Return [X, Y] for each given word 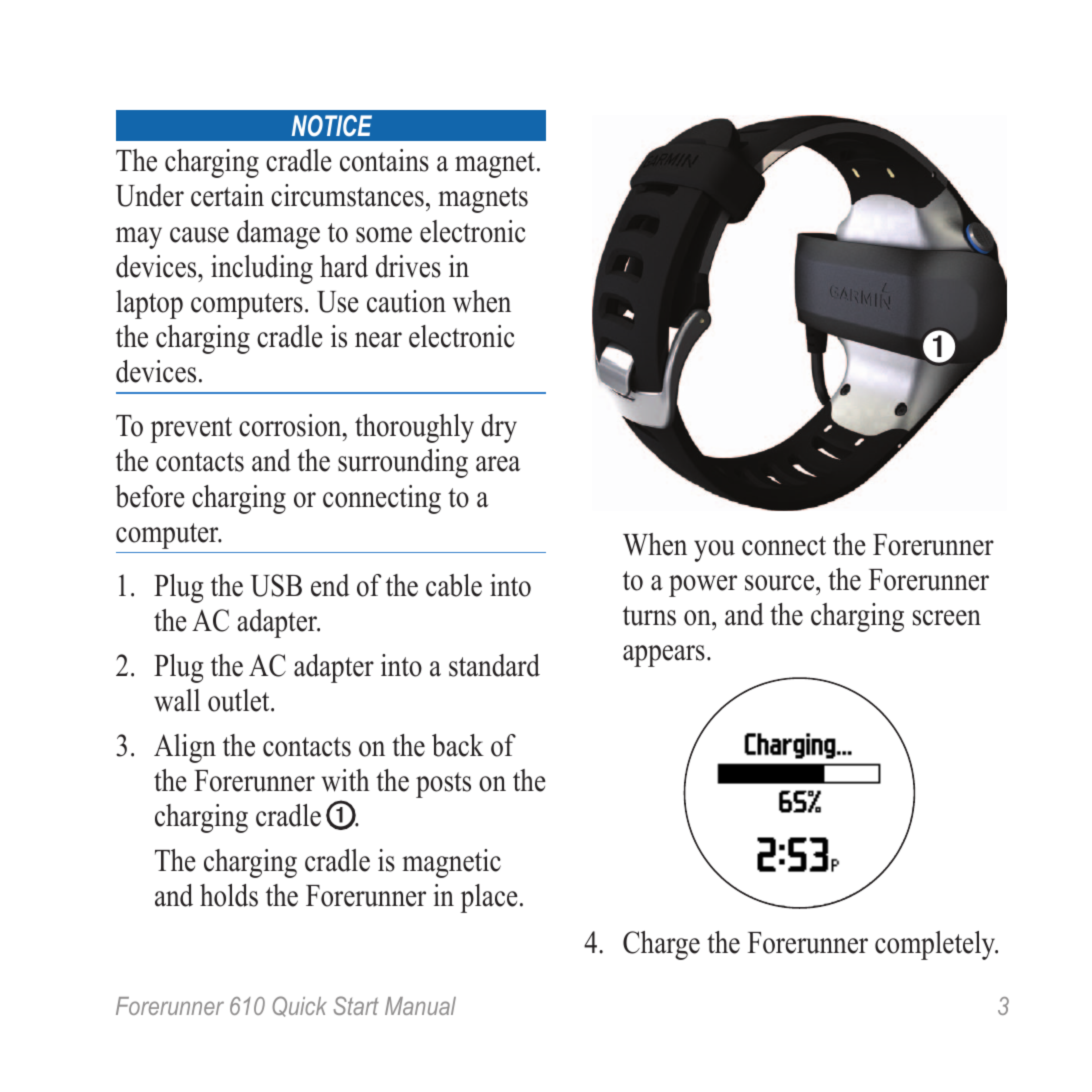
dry [499, 428]
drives [408, 266]
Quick [299, 1006]
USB [276, 585]
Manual [420, 1006]
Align [185, 748]
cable [454, 585]
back [458, 745]
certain [227, 195]
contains [384, 160]
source [781, 583]
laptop [149, 304]
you [714, 551]
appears [664, 656]
